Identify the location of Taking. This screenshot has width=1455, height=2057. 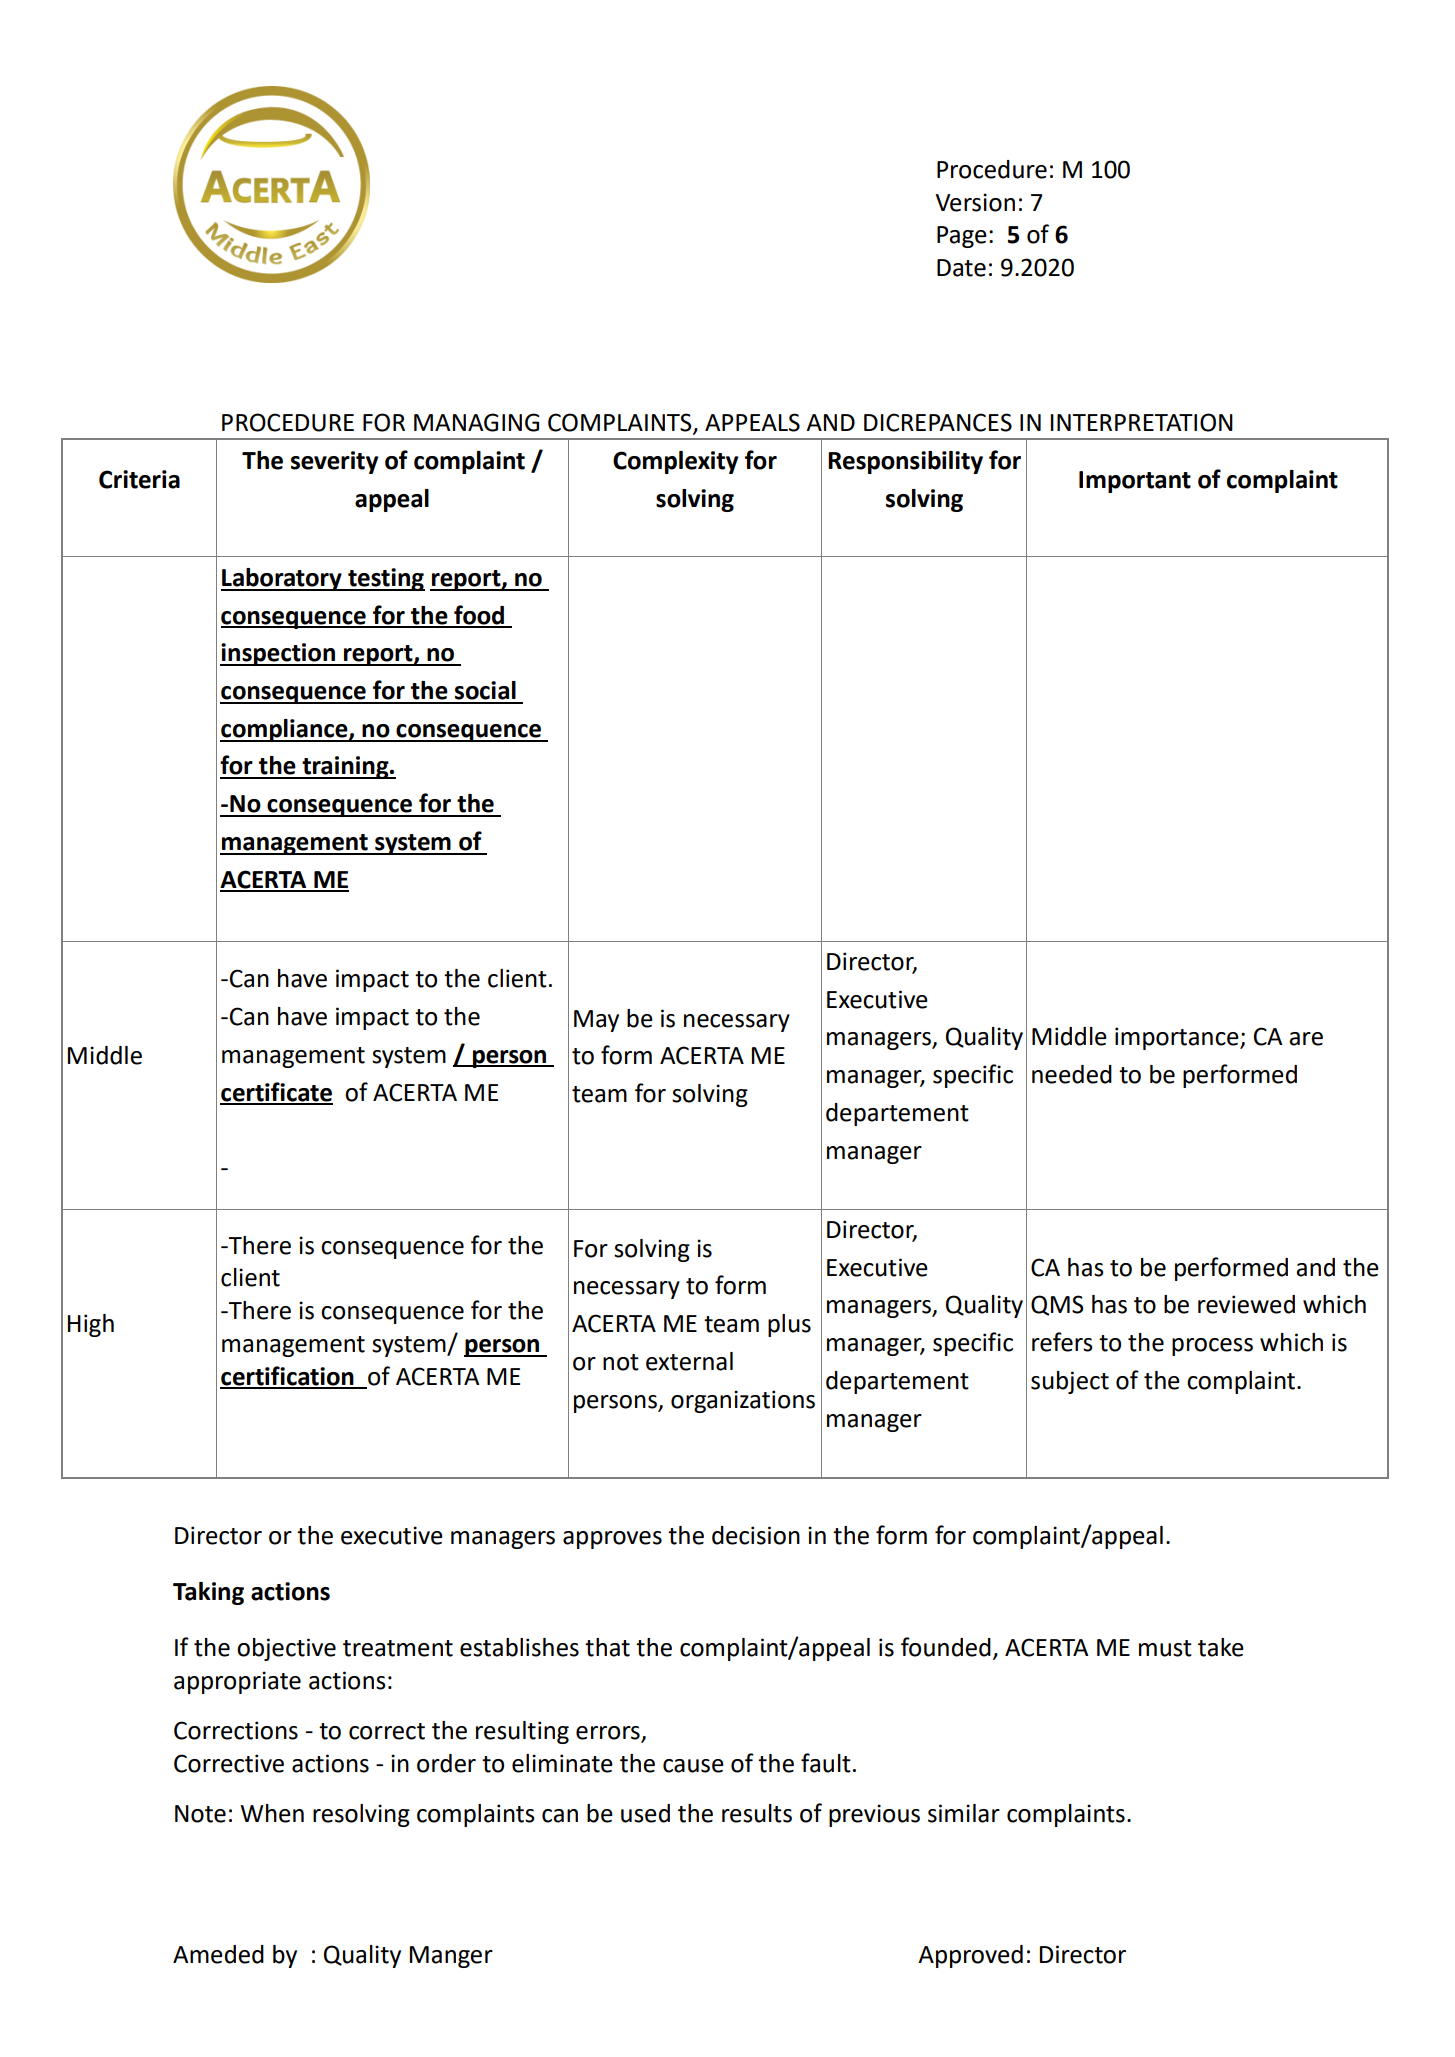
(208, 1593).
